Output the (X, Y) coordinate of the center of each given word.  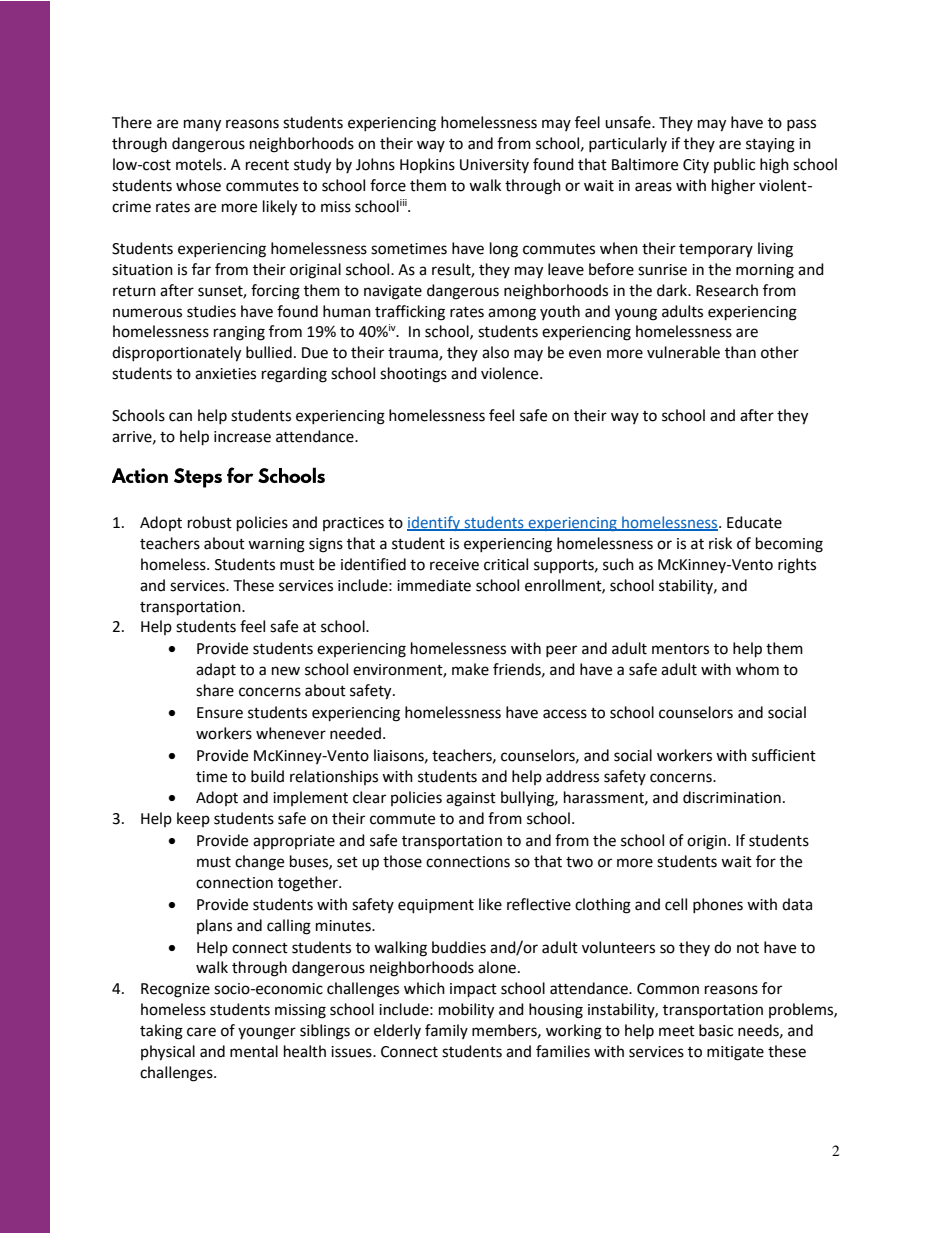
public (734, 165)
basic (716, 1030)
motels (199, 164)
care (201, 1032)
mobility (466, 1011)
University (494, 166)
